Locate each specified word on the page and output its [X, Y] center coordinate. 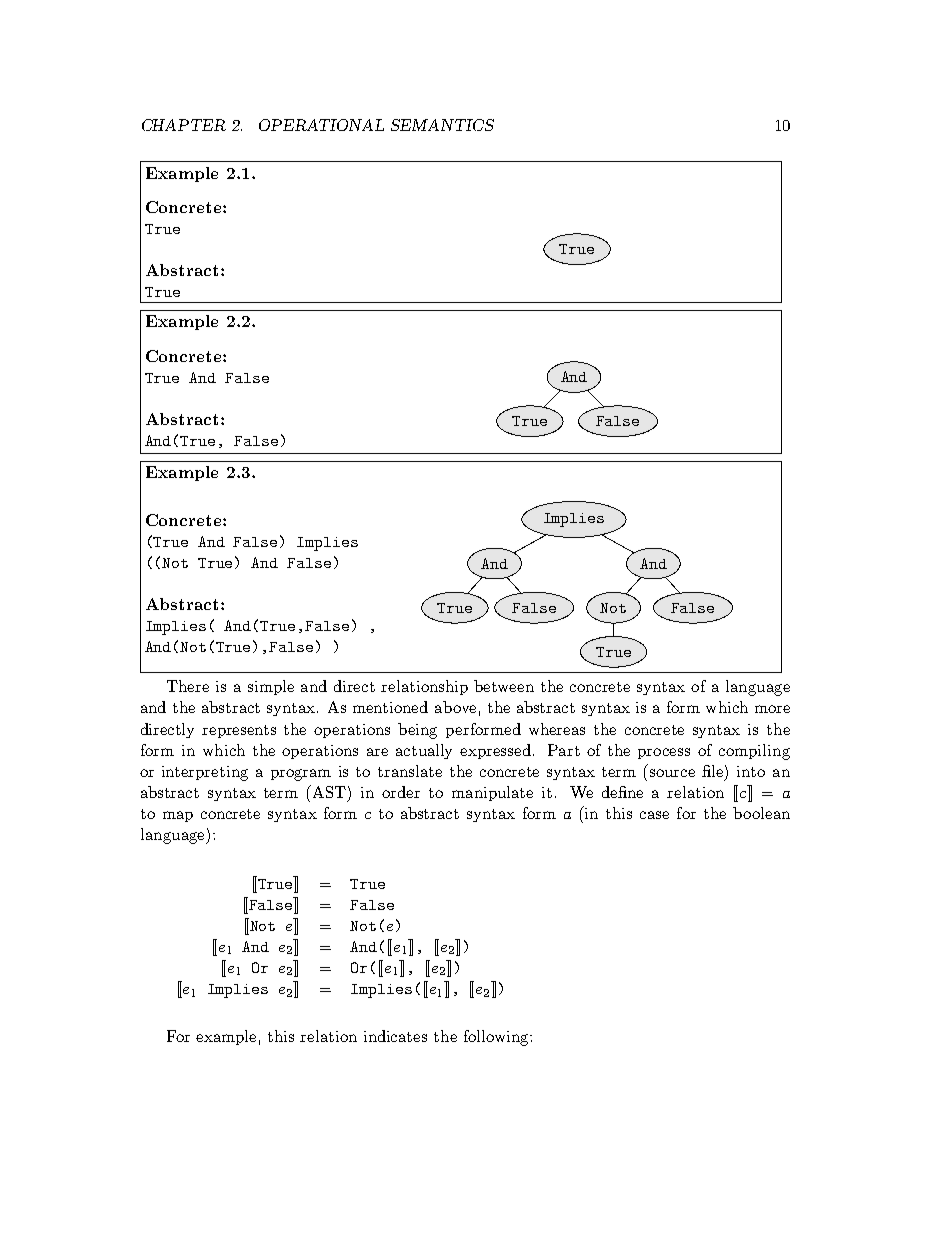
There [188, 686]
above [455, 707]
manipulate [492, 793]
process [664, 753]
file [714, 771]
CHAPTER [184, 125]
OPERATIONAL [321, 125]
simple [271, 687]
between [504, 686]
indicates [395, 1036]
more [772, 709]
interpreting [205, 773]
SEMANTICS [442, 125]
